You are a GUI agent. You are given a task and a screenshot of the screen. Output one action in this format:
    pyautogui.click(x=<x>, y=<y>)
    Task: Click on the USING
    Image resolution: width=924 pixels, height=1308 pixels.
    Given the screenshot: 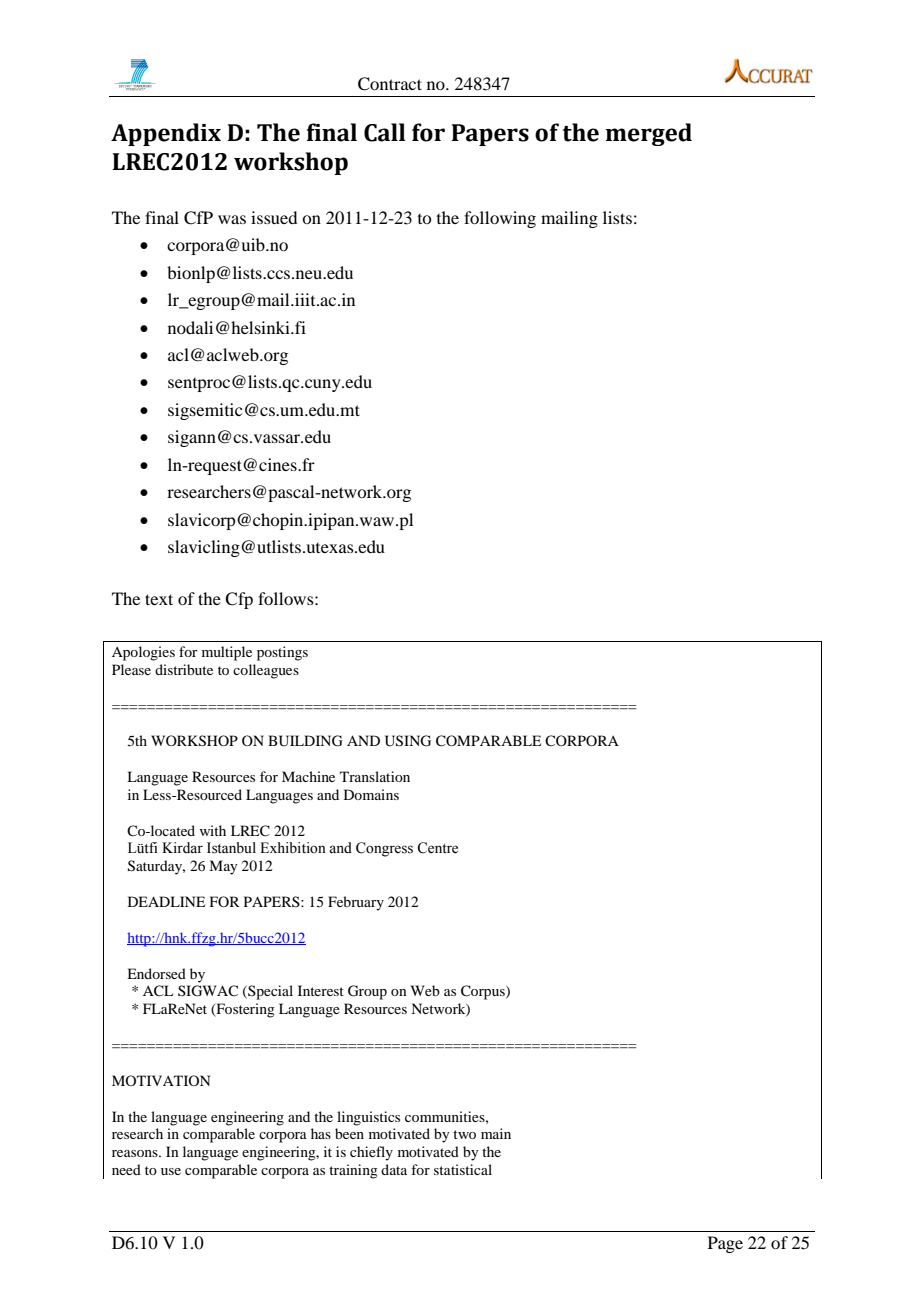 What is the action you would take?
    pyautogui.click(x=408, y=741)
